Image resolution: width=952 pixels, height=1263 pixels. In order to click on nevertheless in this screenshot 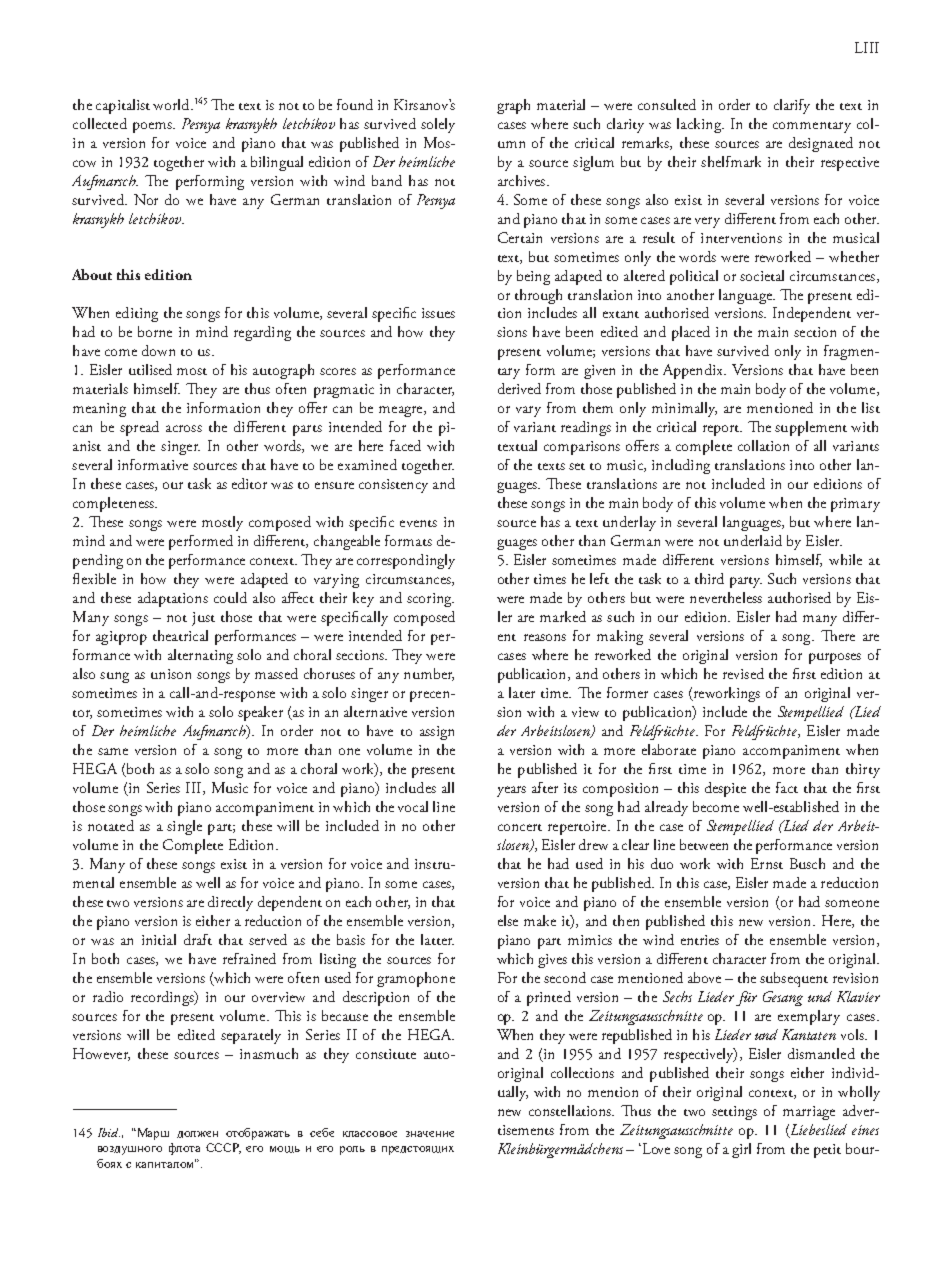, I will do `click(726, 597)`.
